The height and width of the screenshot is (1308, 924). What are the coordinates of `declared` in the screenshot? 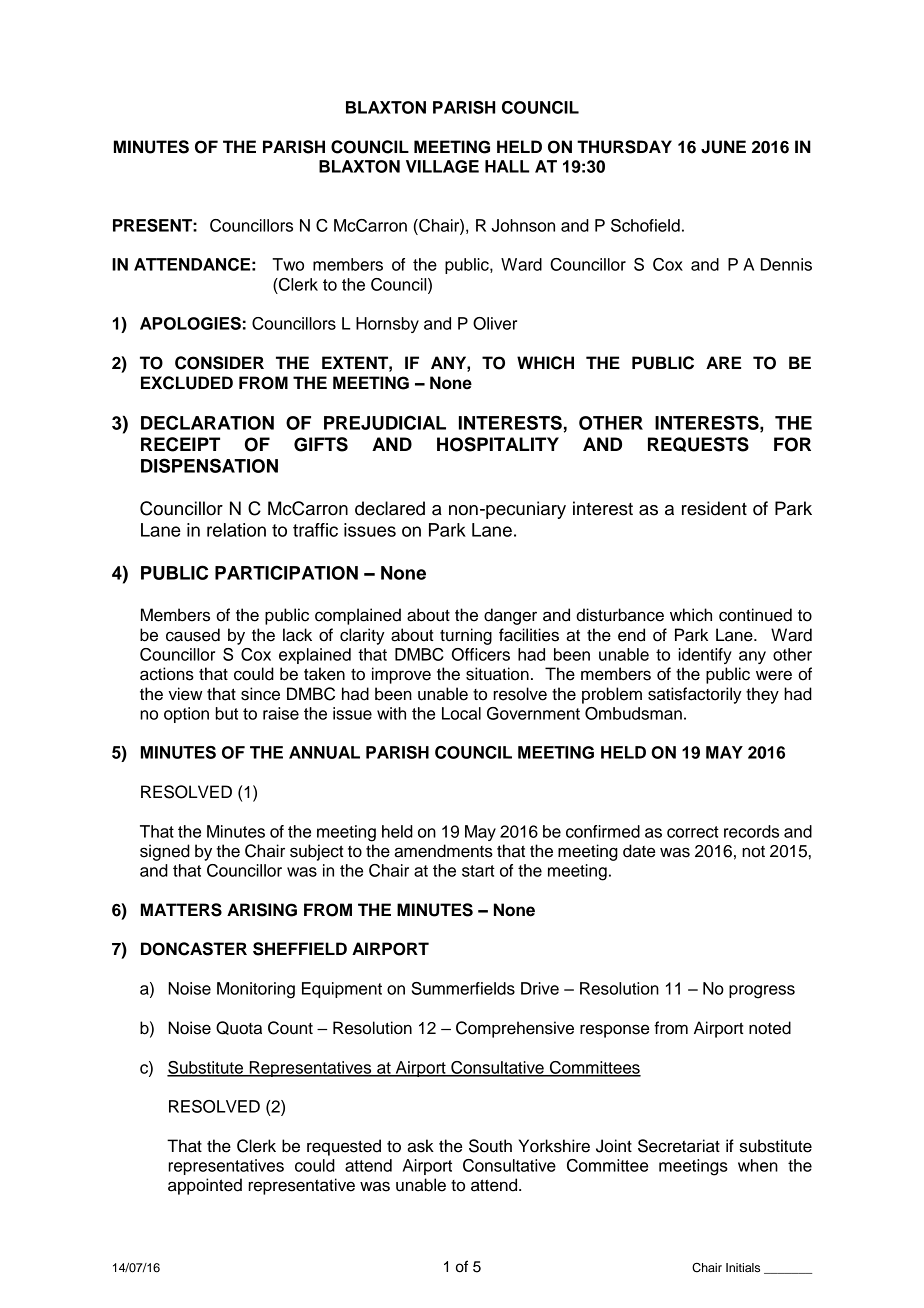 It's located at (390, 508).
